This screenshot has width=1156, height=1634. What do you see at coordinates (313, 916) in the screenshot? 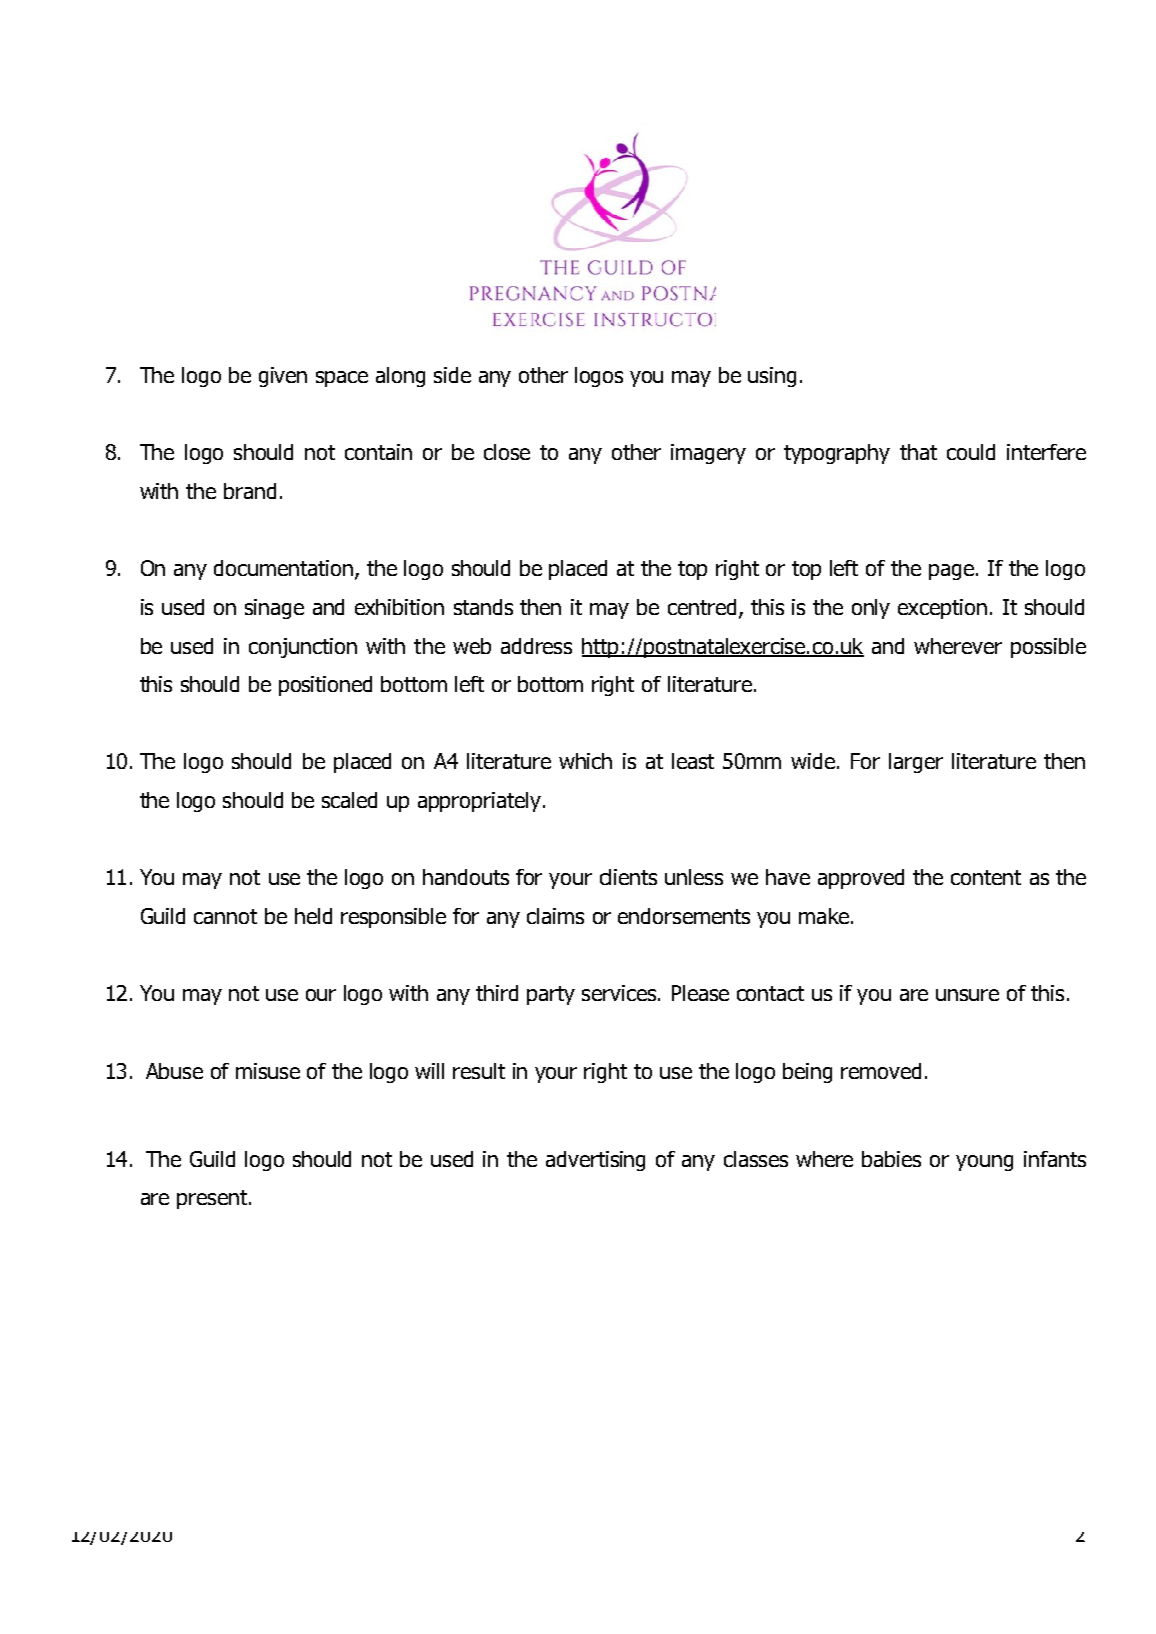
I see `held` at bounding box center [313, 916].
